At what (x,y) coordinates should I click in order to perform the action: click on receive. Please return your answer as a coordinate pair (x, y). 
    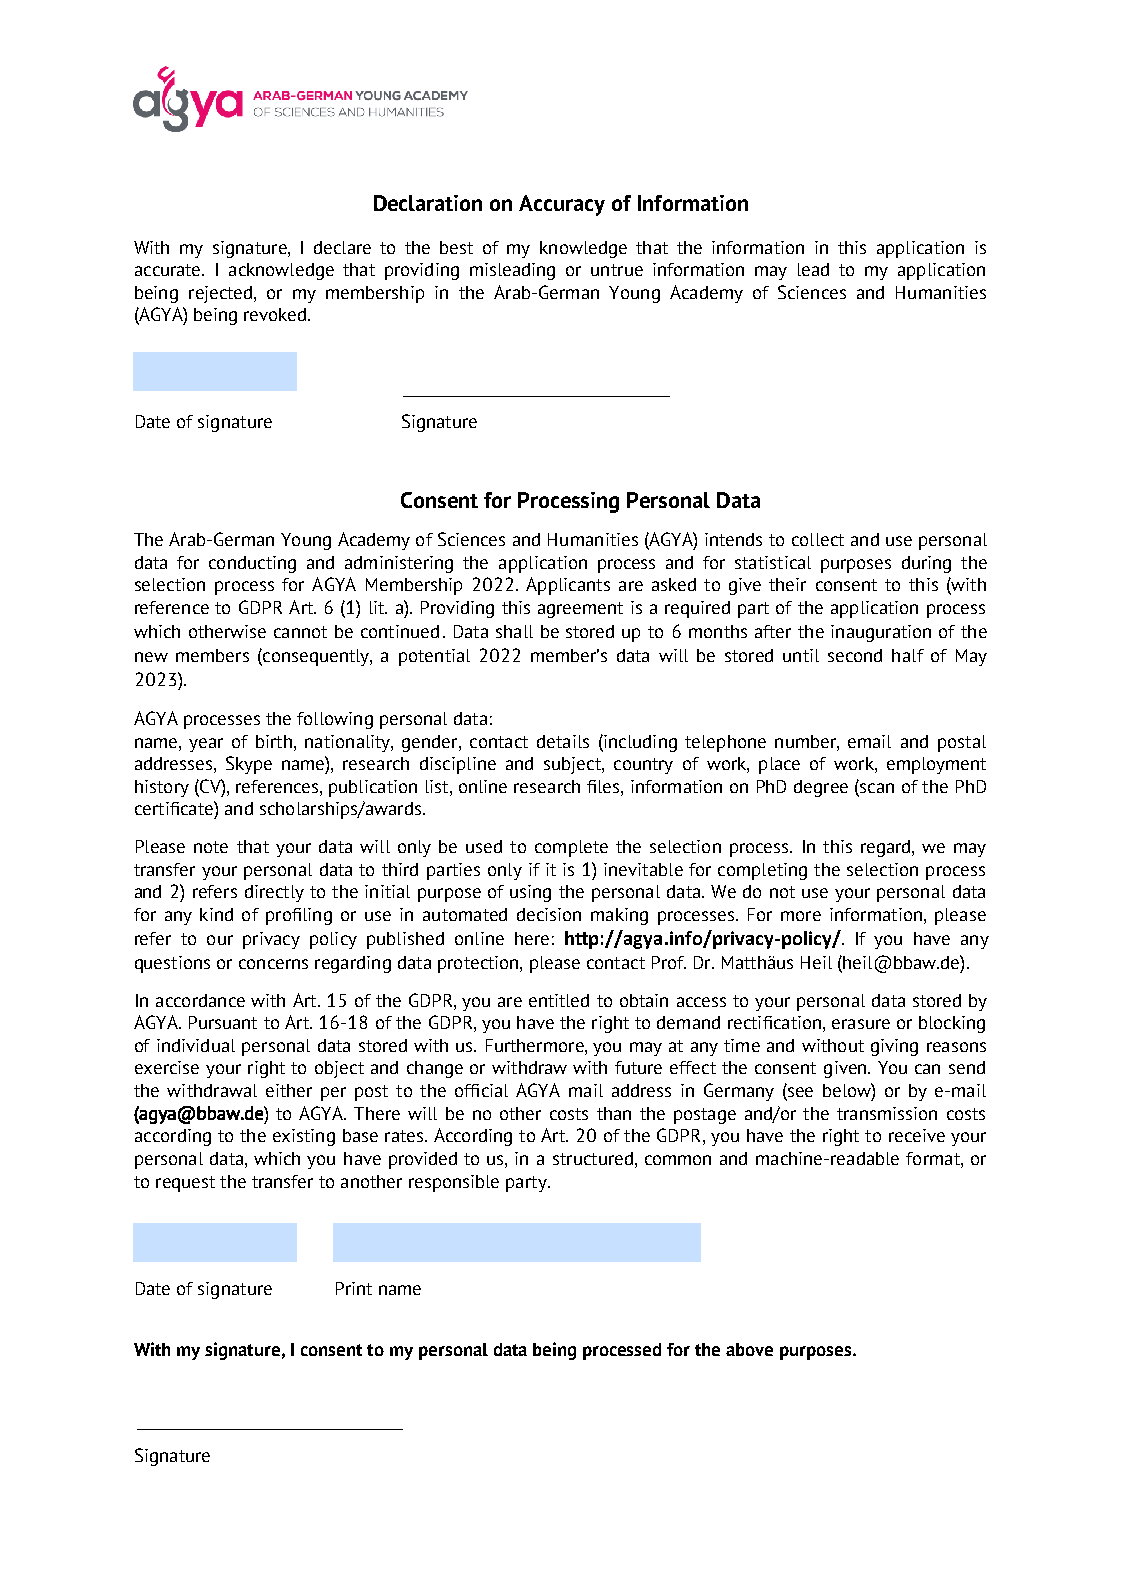
    Looking at the image, I should click on (917, 1135).
